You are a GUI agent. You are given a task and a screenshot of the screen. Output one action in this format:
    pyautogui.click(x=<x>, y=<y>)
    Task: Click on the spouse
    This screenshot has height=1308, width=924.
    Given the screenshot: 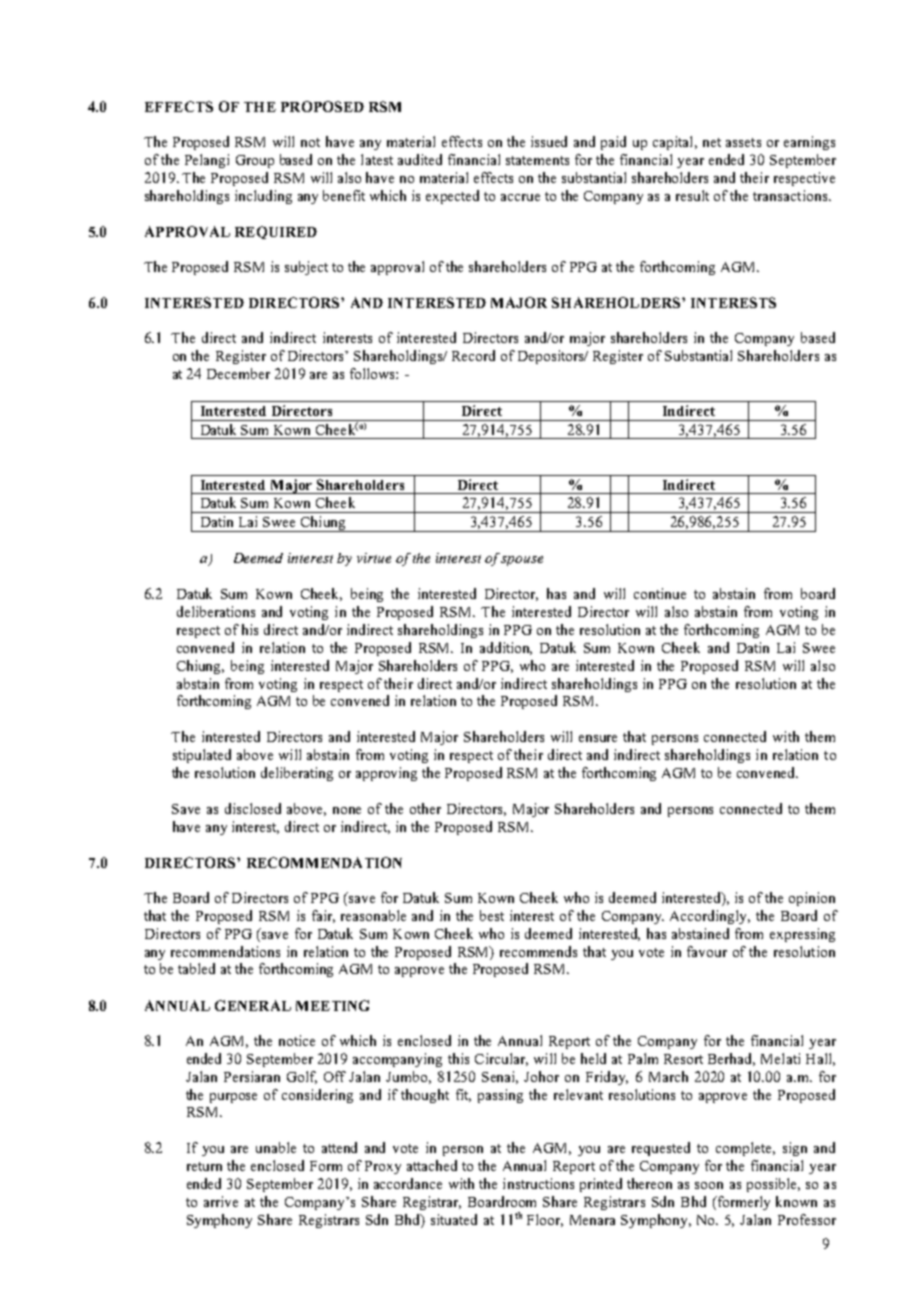 What is the action you would take?
    pyautogui.click(x=522, y=561)
